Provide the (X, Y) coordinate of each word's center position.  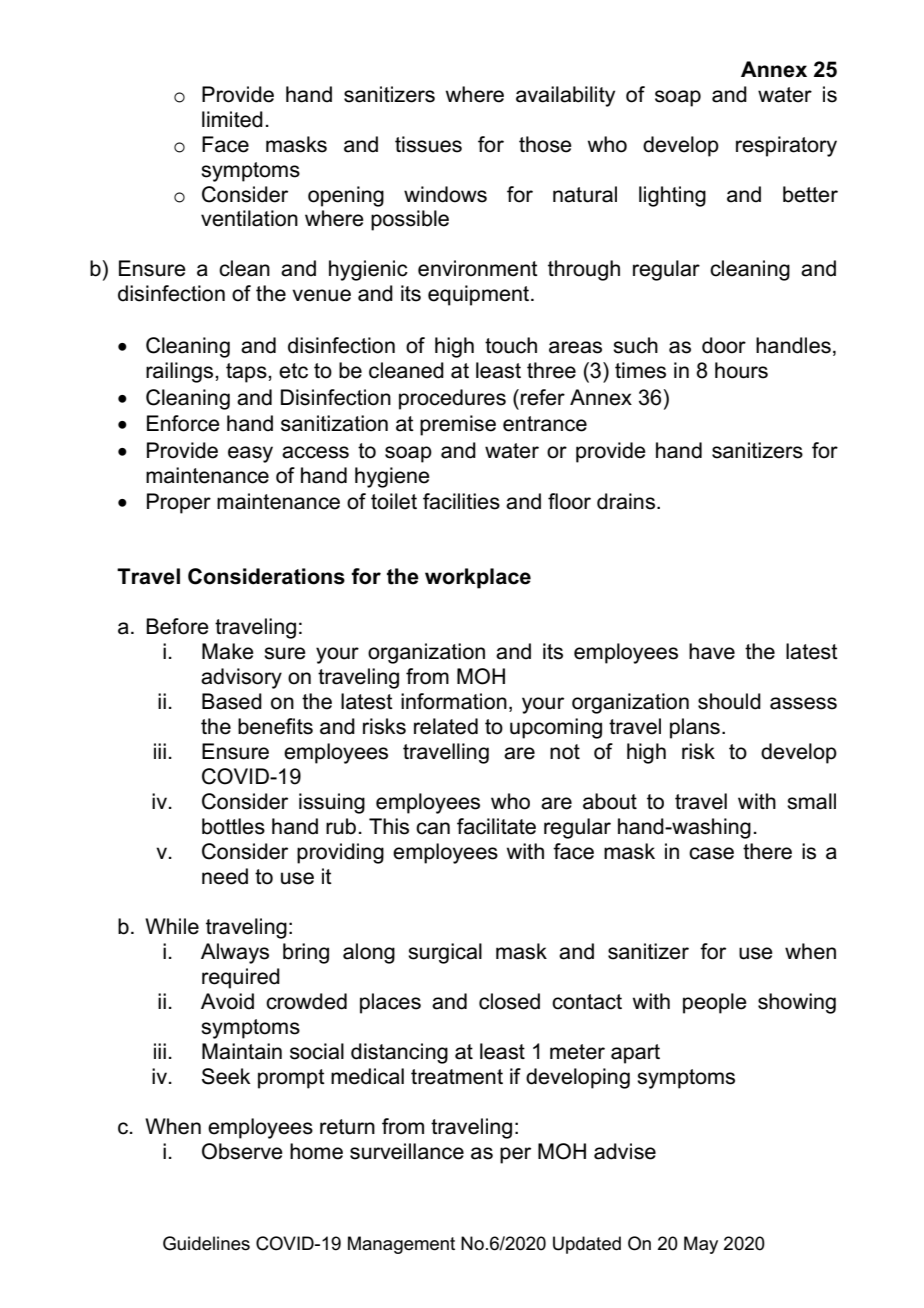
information (454, 701)
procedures (452, 399)
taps (247, 373)
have (712, 651)
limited (232, 119)
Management (401, 1245)
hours (741, 370)
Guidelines (206, 1243)
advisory (241, 678)
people (715, 1003)
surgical (445, 953)
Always (235, 953)
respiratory (786, 146)
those (545, 144)
